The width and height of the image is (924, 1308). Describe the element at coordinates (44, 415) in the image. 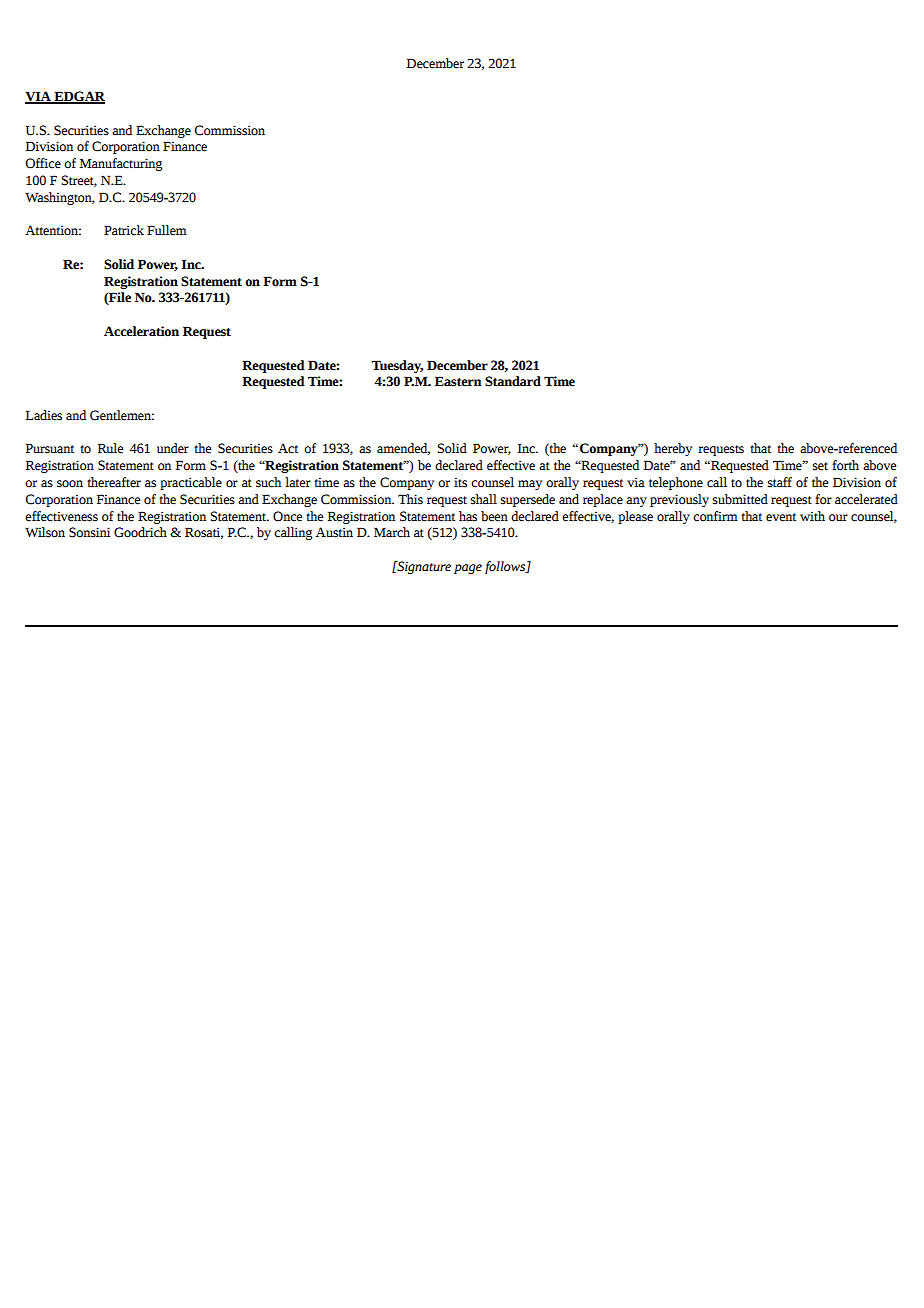

I see `Ladies` at that location.
